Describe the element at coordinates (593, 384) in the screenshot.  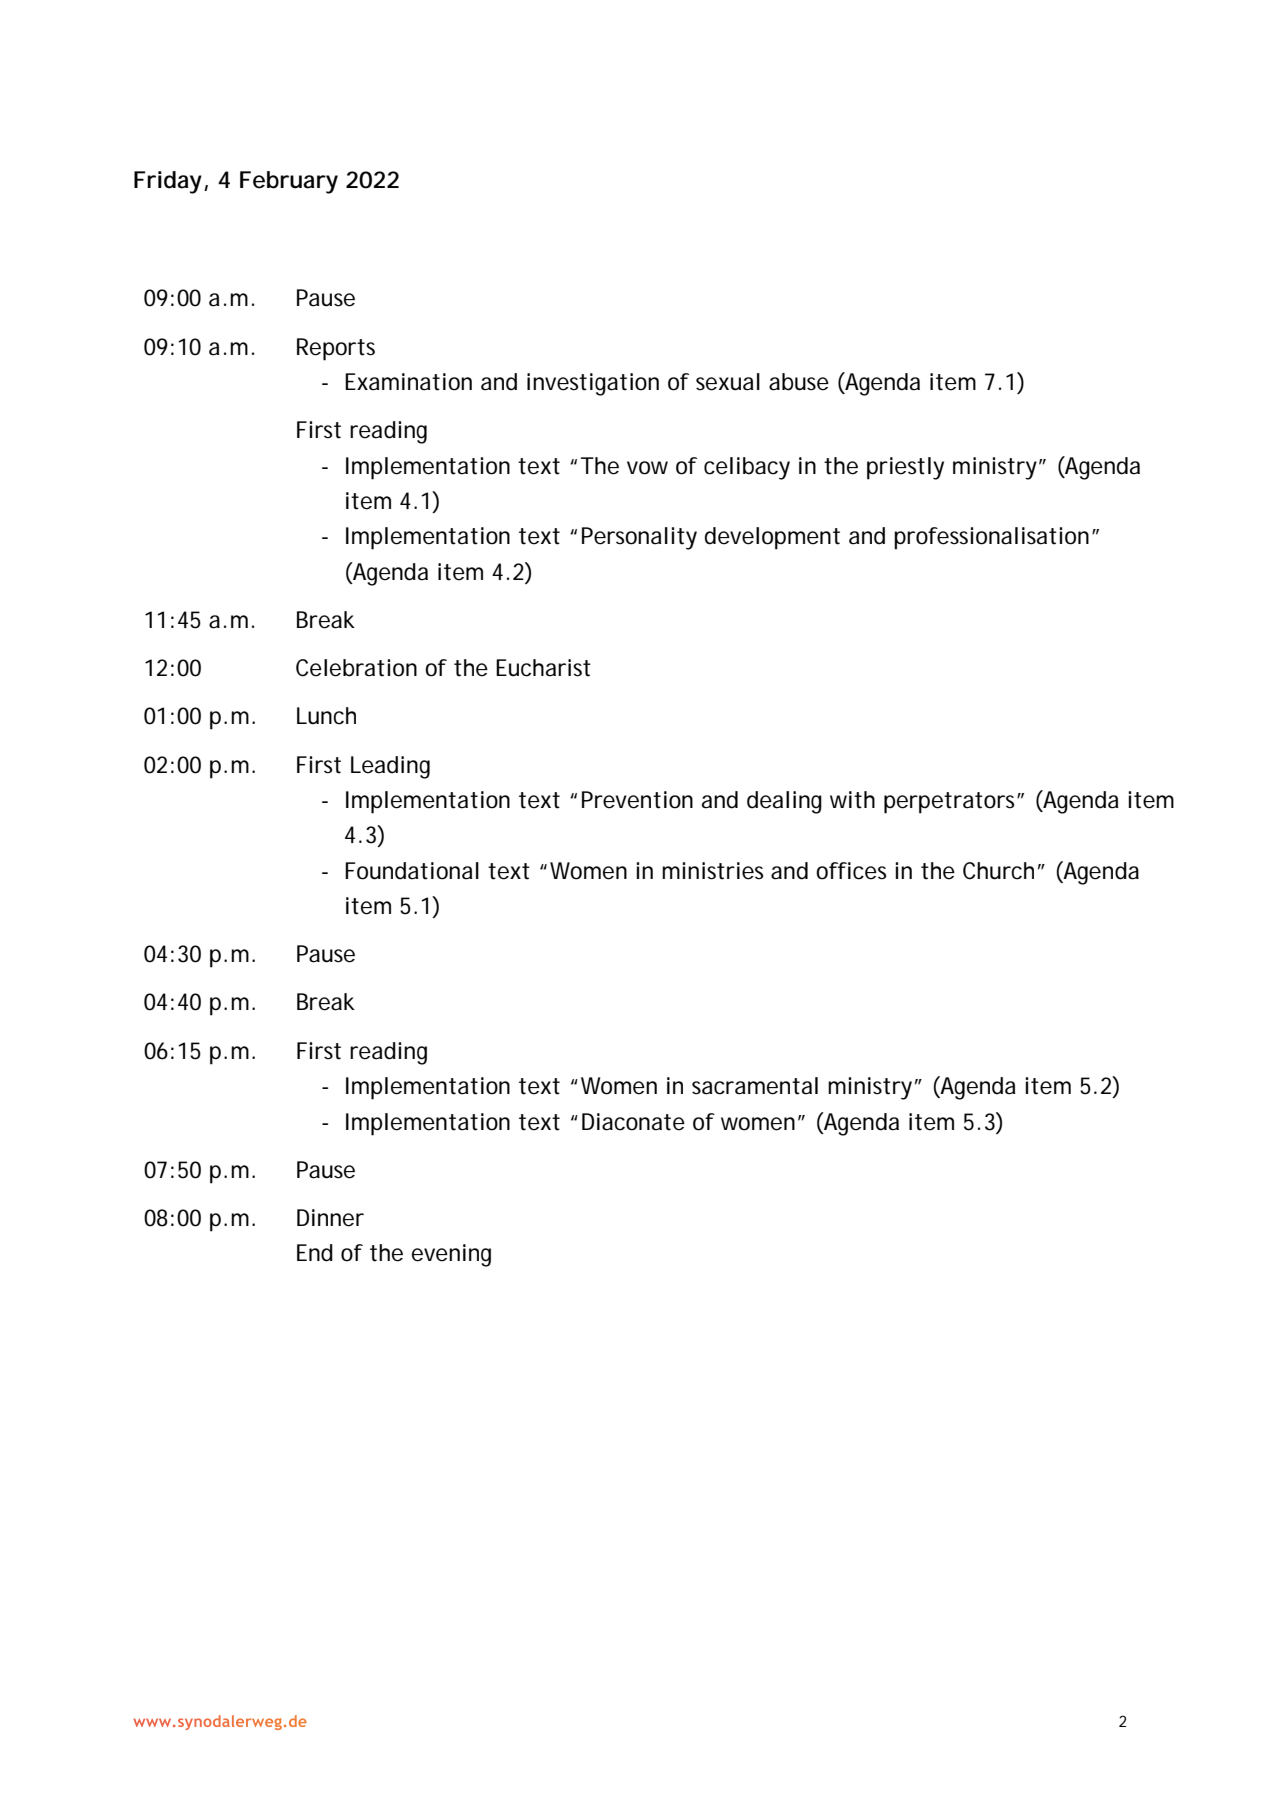
I see `investigation` at that location.
